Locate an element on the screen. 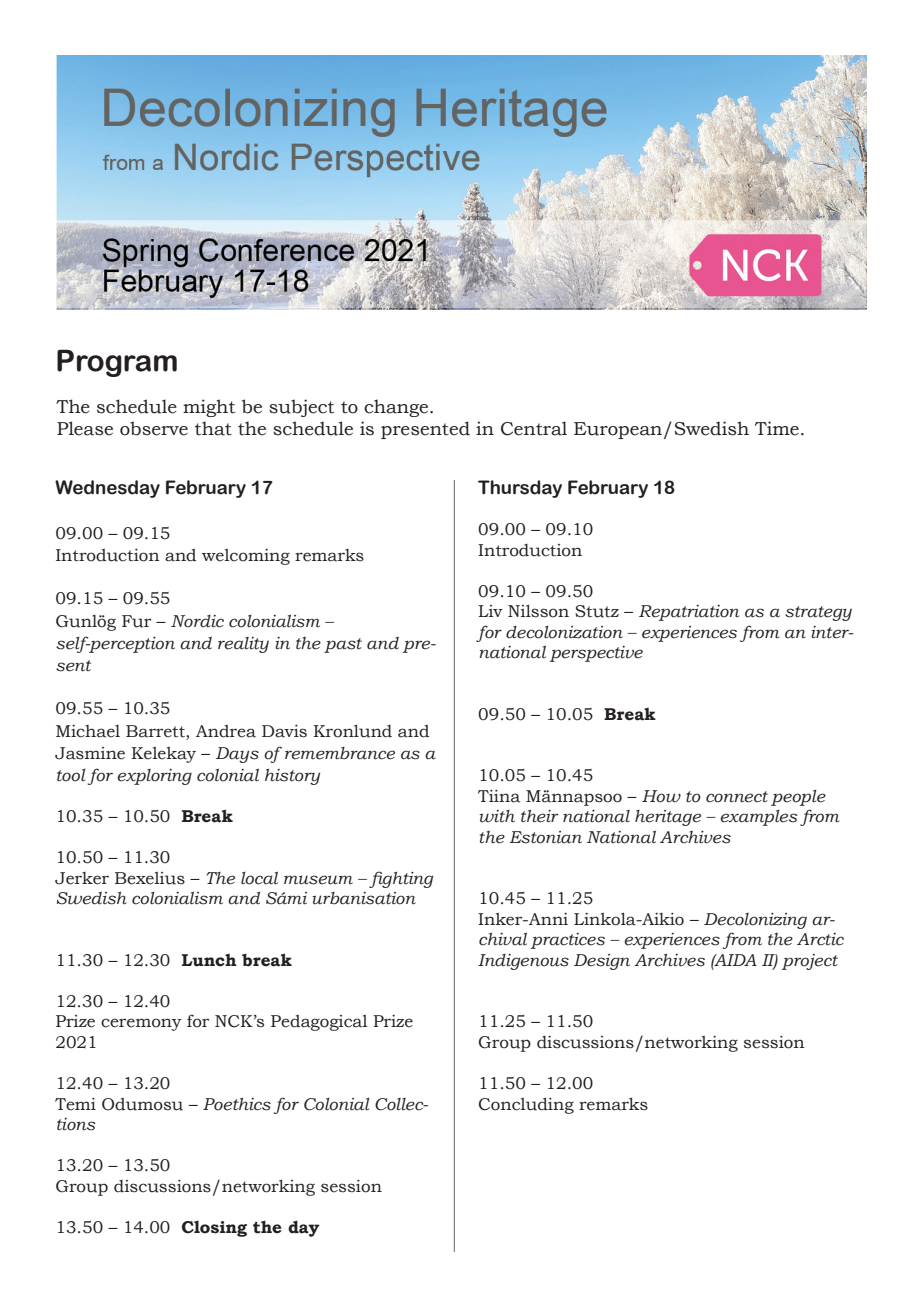 The width and height of the screenshot is (924, 1308). Repatriation is located at coordinates (689, 613).
